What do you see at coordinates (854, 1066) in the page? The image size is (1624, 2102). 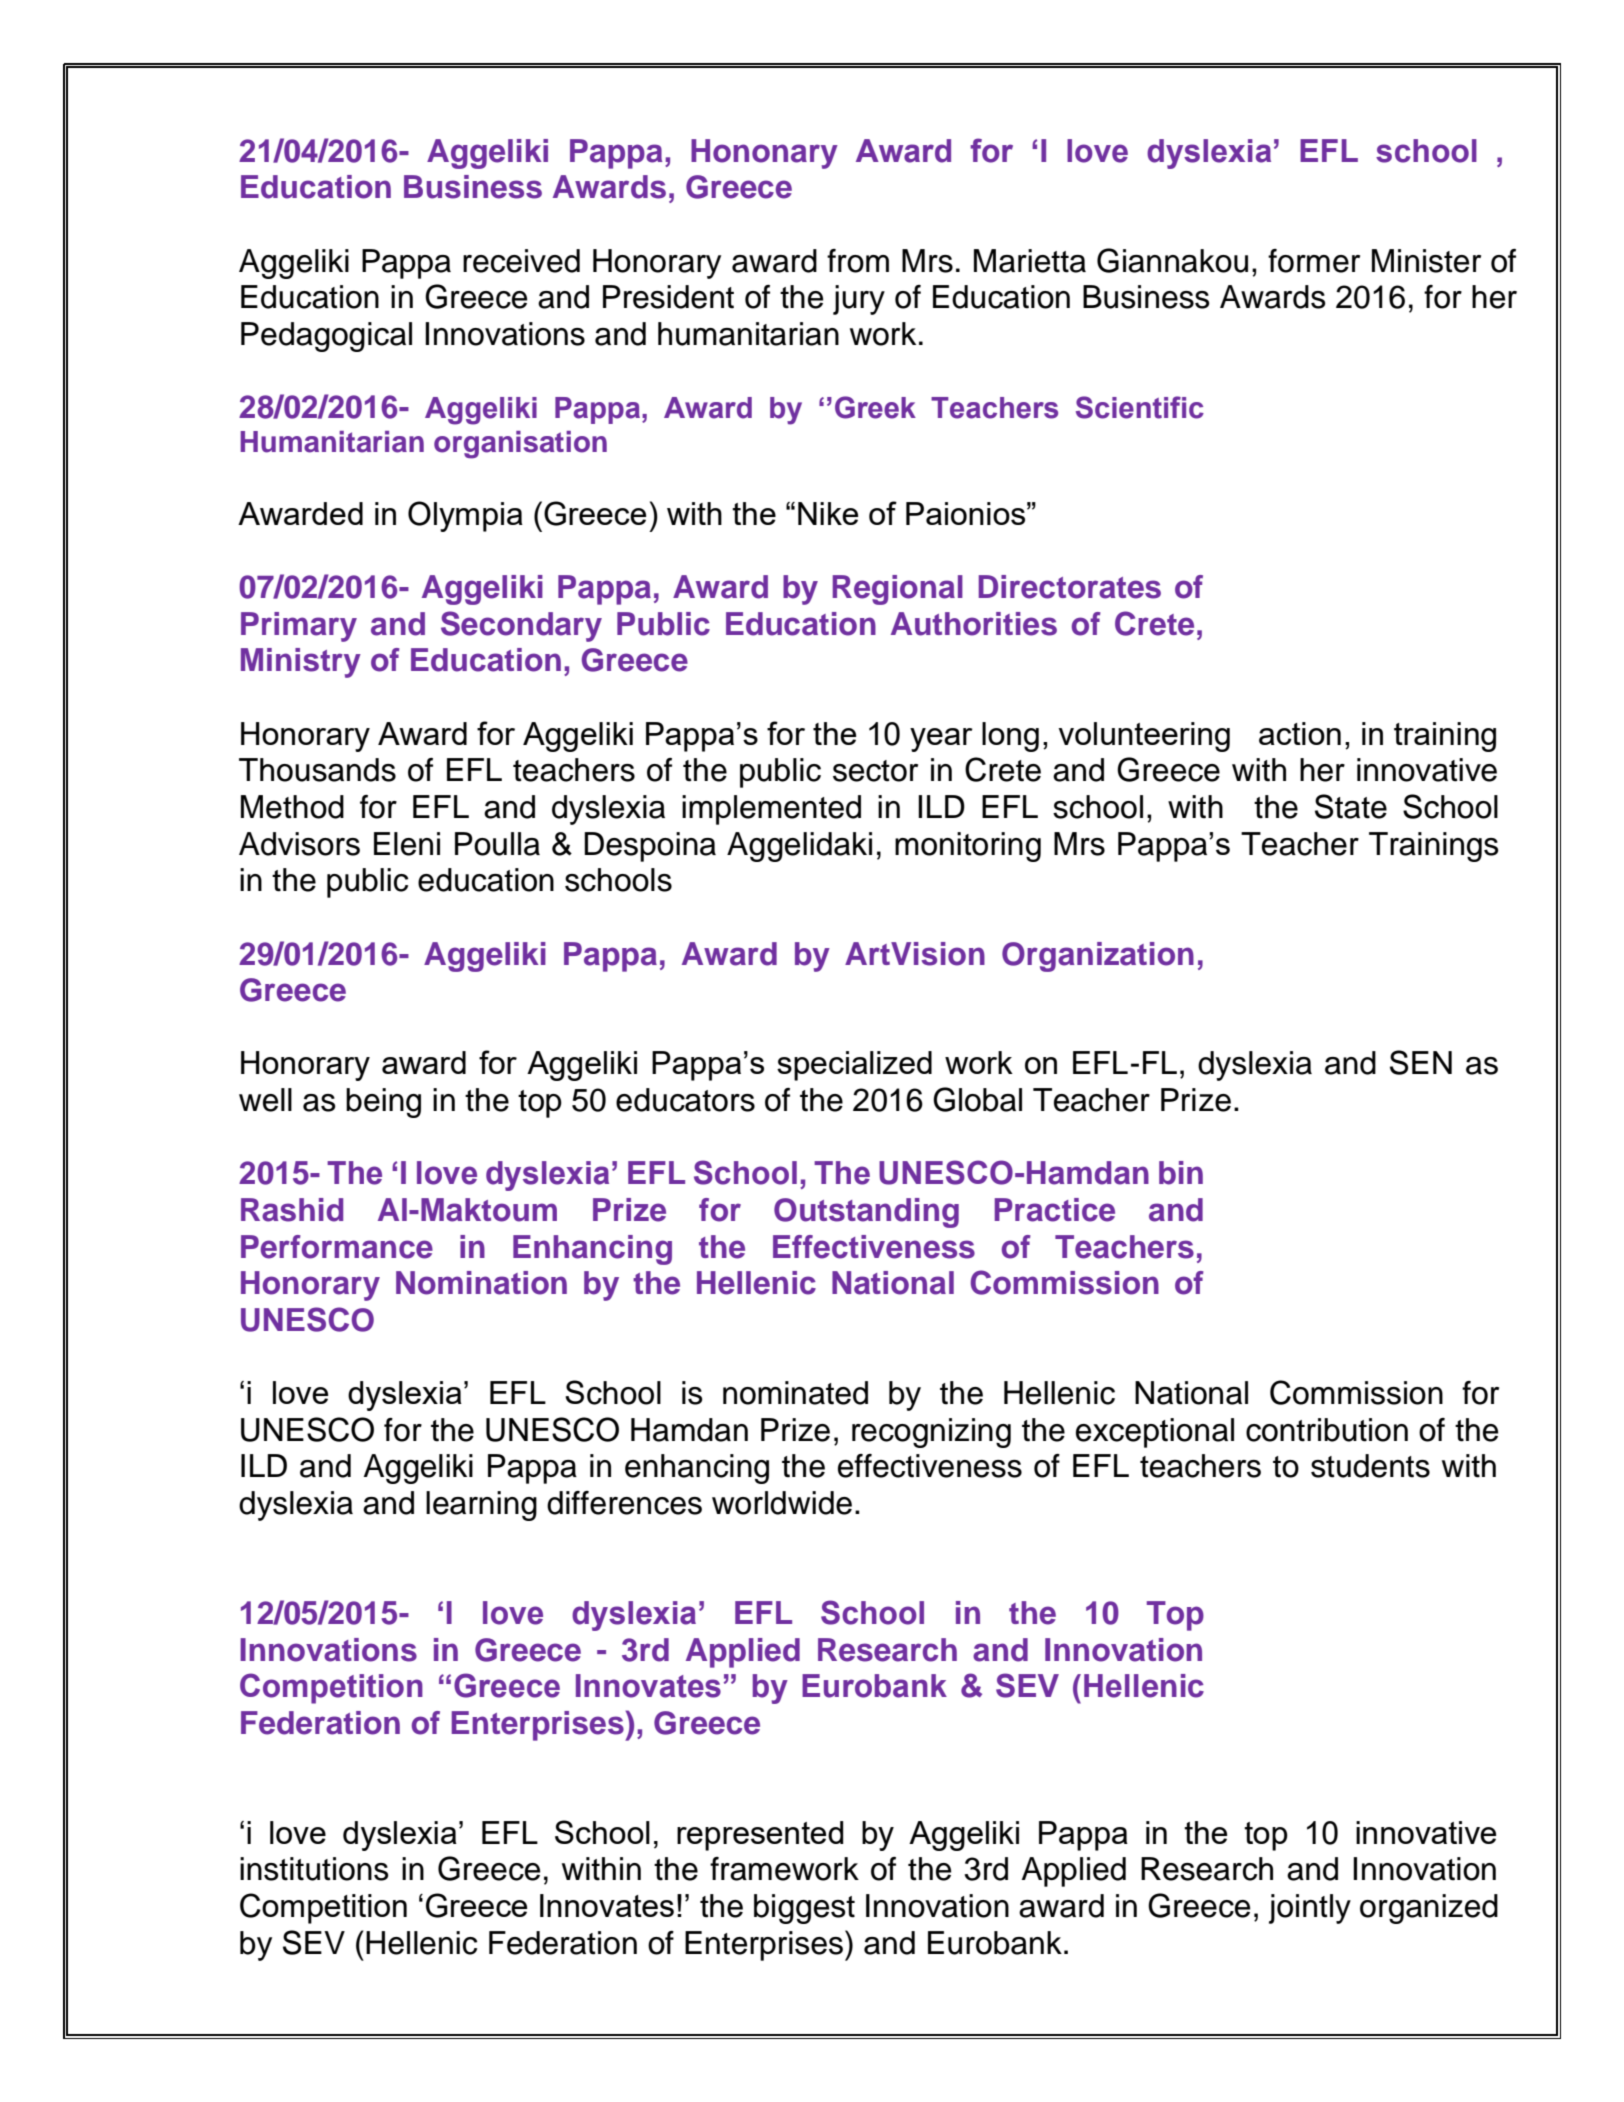 I see `specialized` at bounding box center [854, 1066].
